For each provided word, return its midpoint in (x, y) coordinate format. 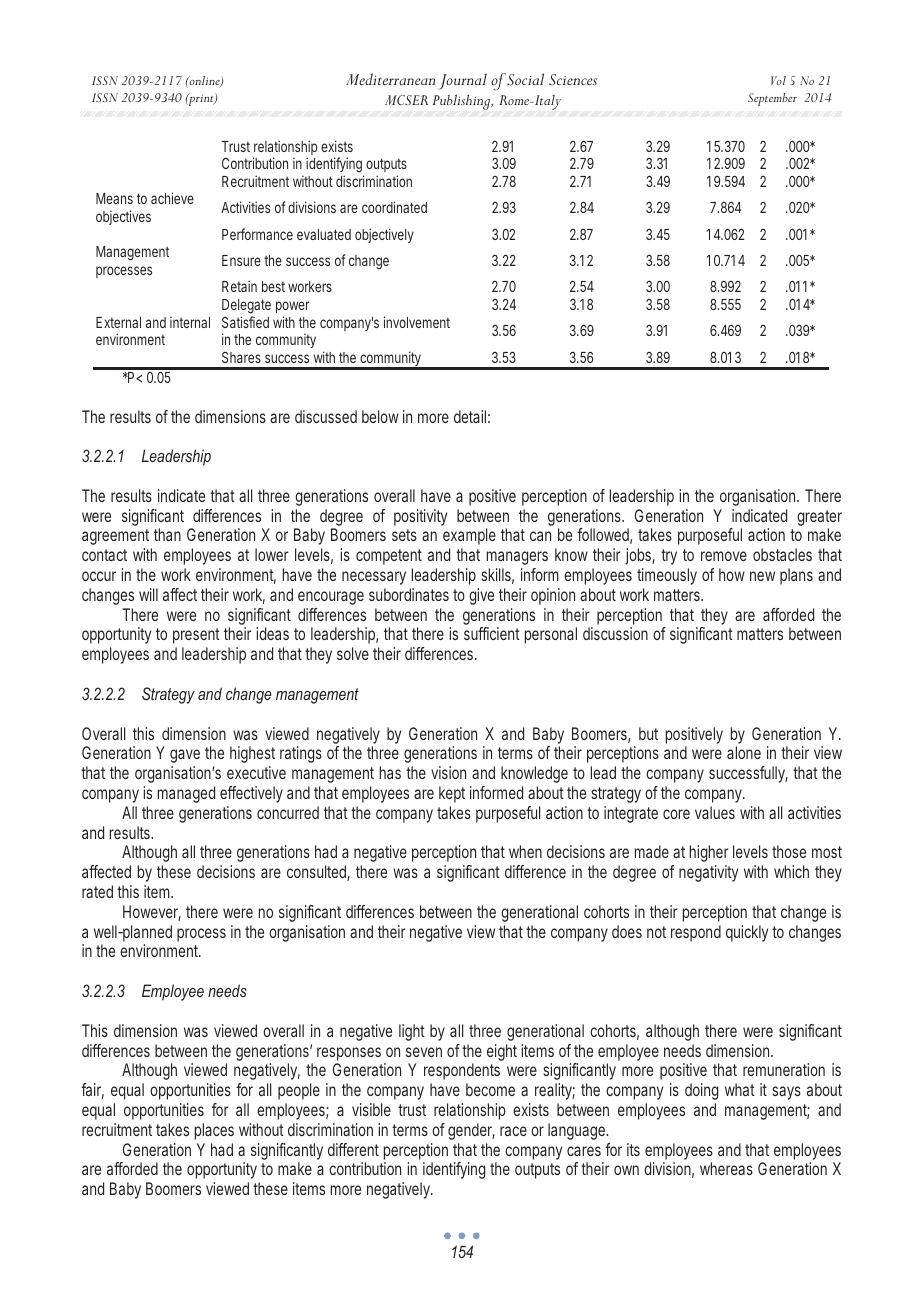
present (196, 636)
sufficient (492, 633)
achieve (172, 198)
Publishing (463, 102)
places (214, 1131)
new (762, 576)
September (772, 99)
